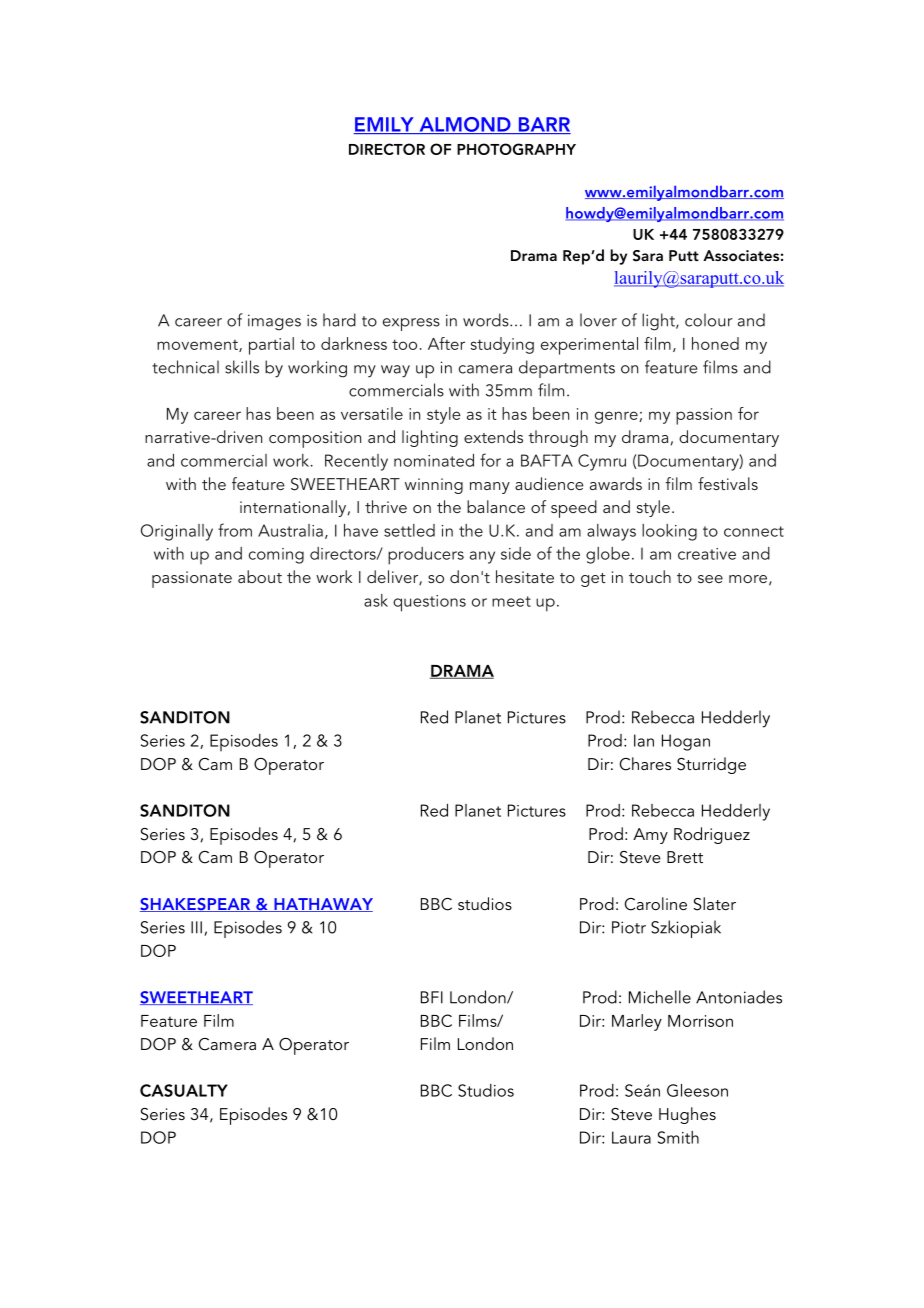  I want to click on CASUALTY, so click(184, 1090).
